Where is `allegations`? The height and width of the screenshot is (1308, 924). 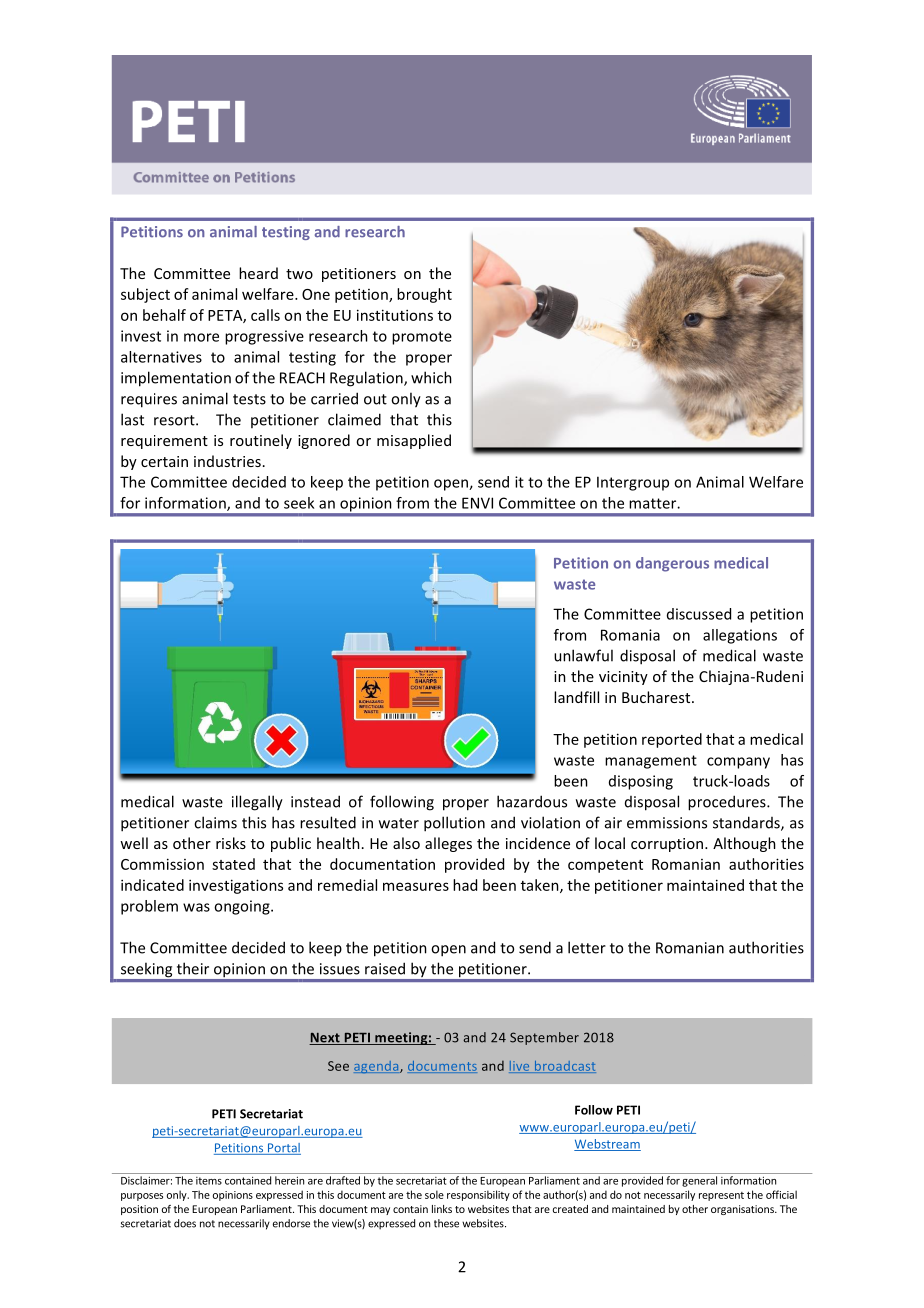 allegations is located at coordinates (740, 636).
